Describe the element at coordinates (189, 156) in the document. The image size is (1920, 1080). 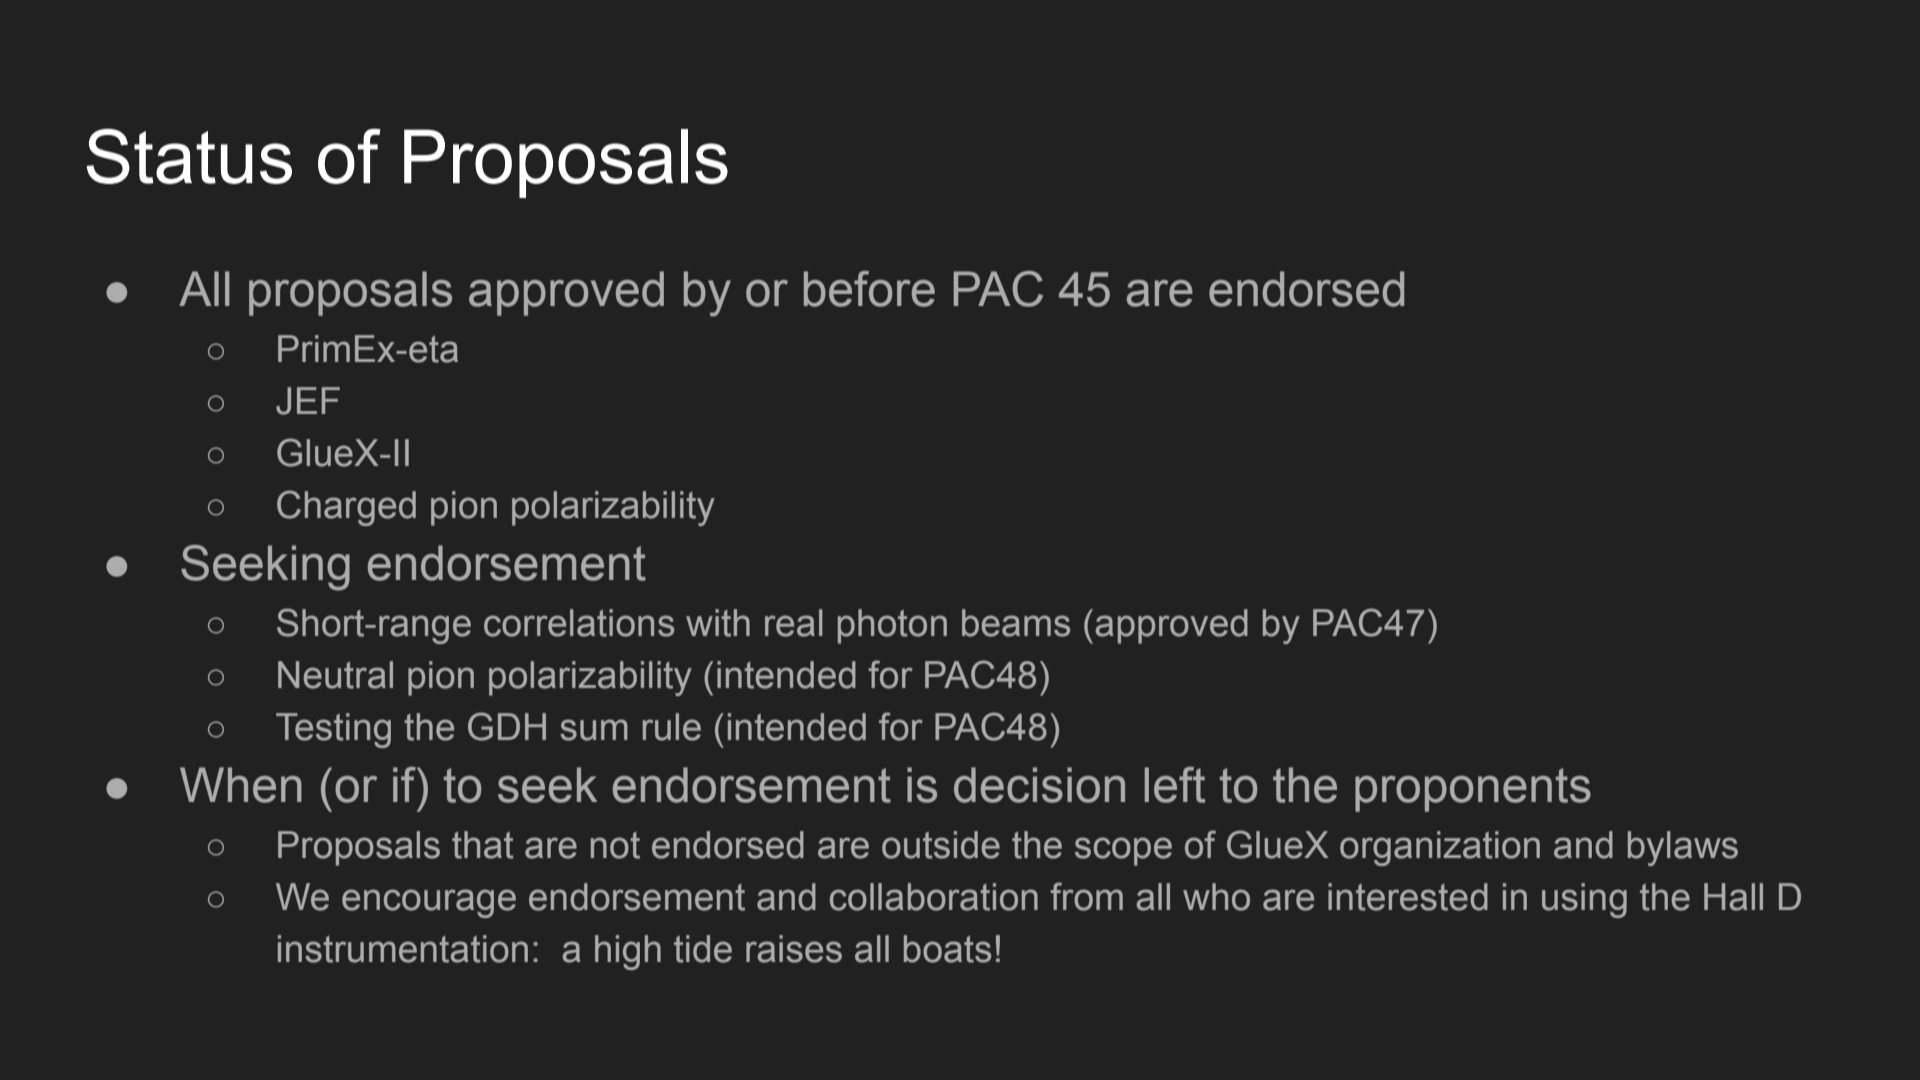
I see `Status` at that location.
